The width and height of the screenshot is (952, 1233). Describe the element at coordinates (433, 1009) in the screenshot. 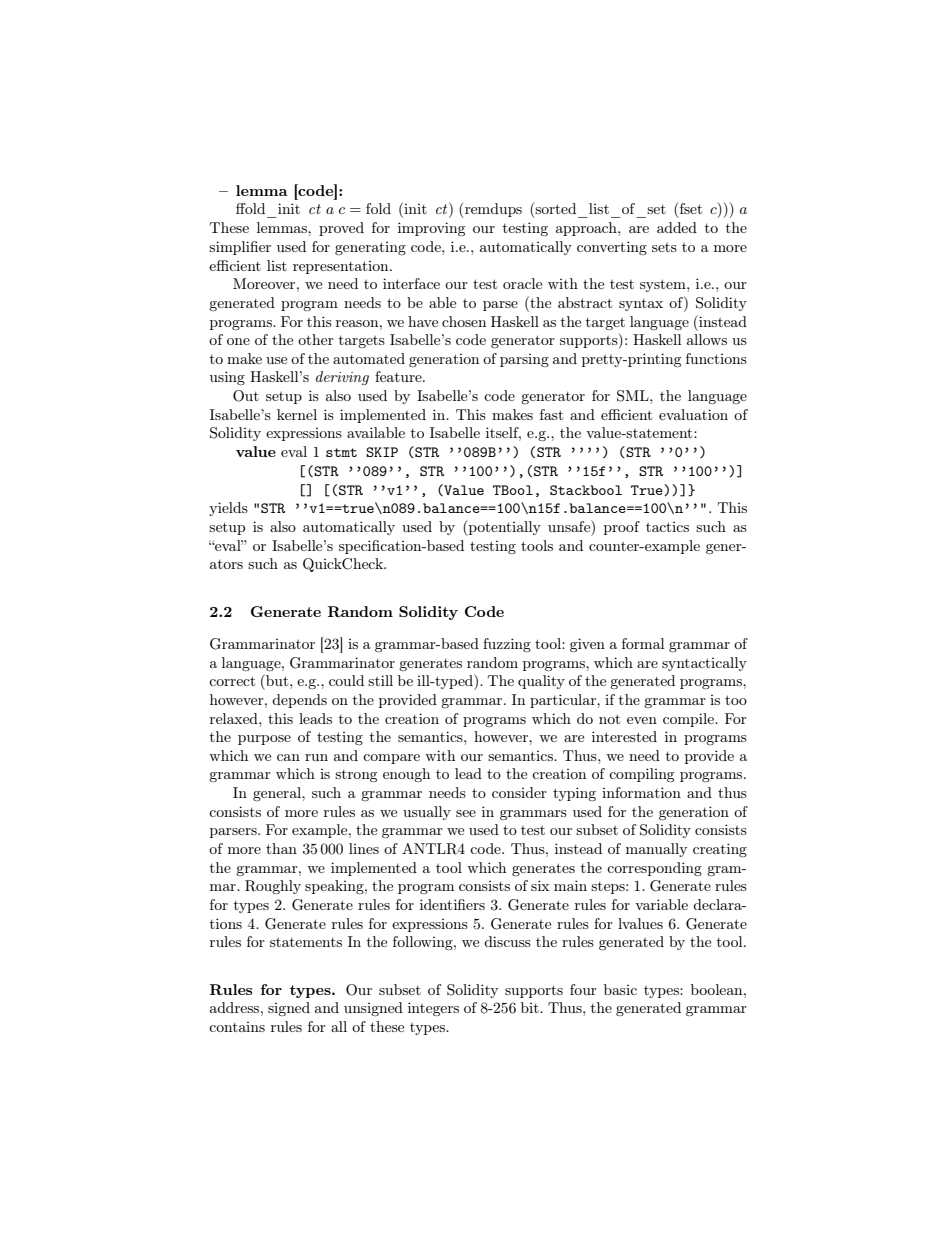

I see `integers` at that location.
